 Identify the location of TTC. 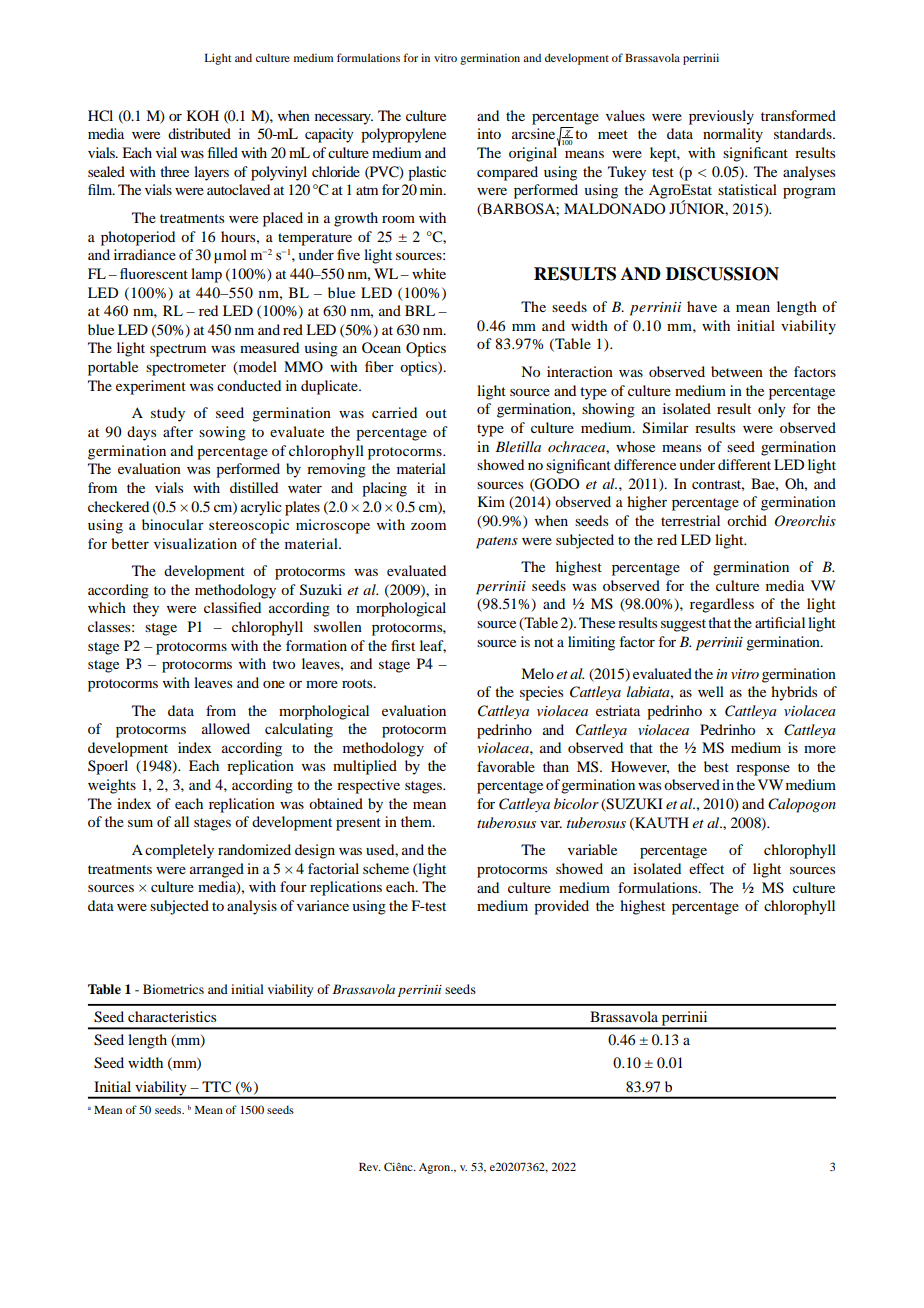
(216, 1087).
